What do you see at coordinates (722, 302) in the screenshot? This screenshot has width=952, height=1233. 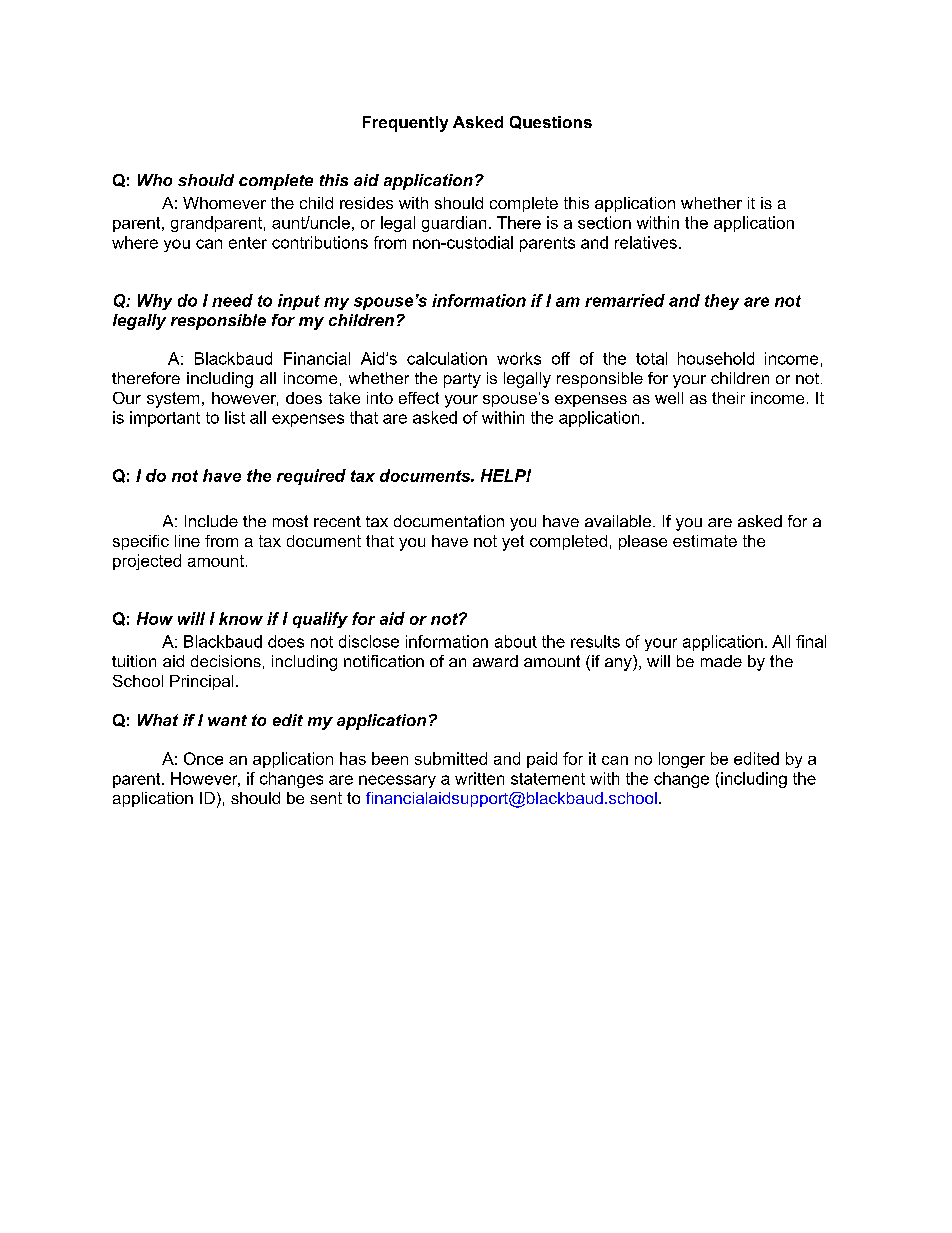 I see `they` at bounding box center [722, 302].
